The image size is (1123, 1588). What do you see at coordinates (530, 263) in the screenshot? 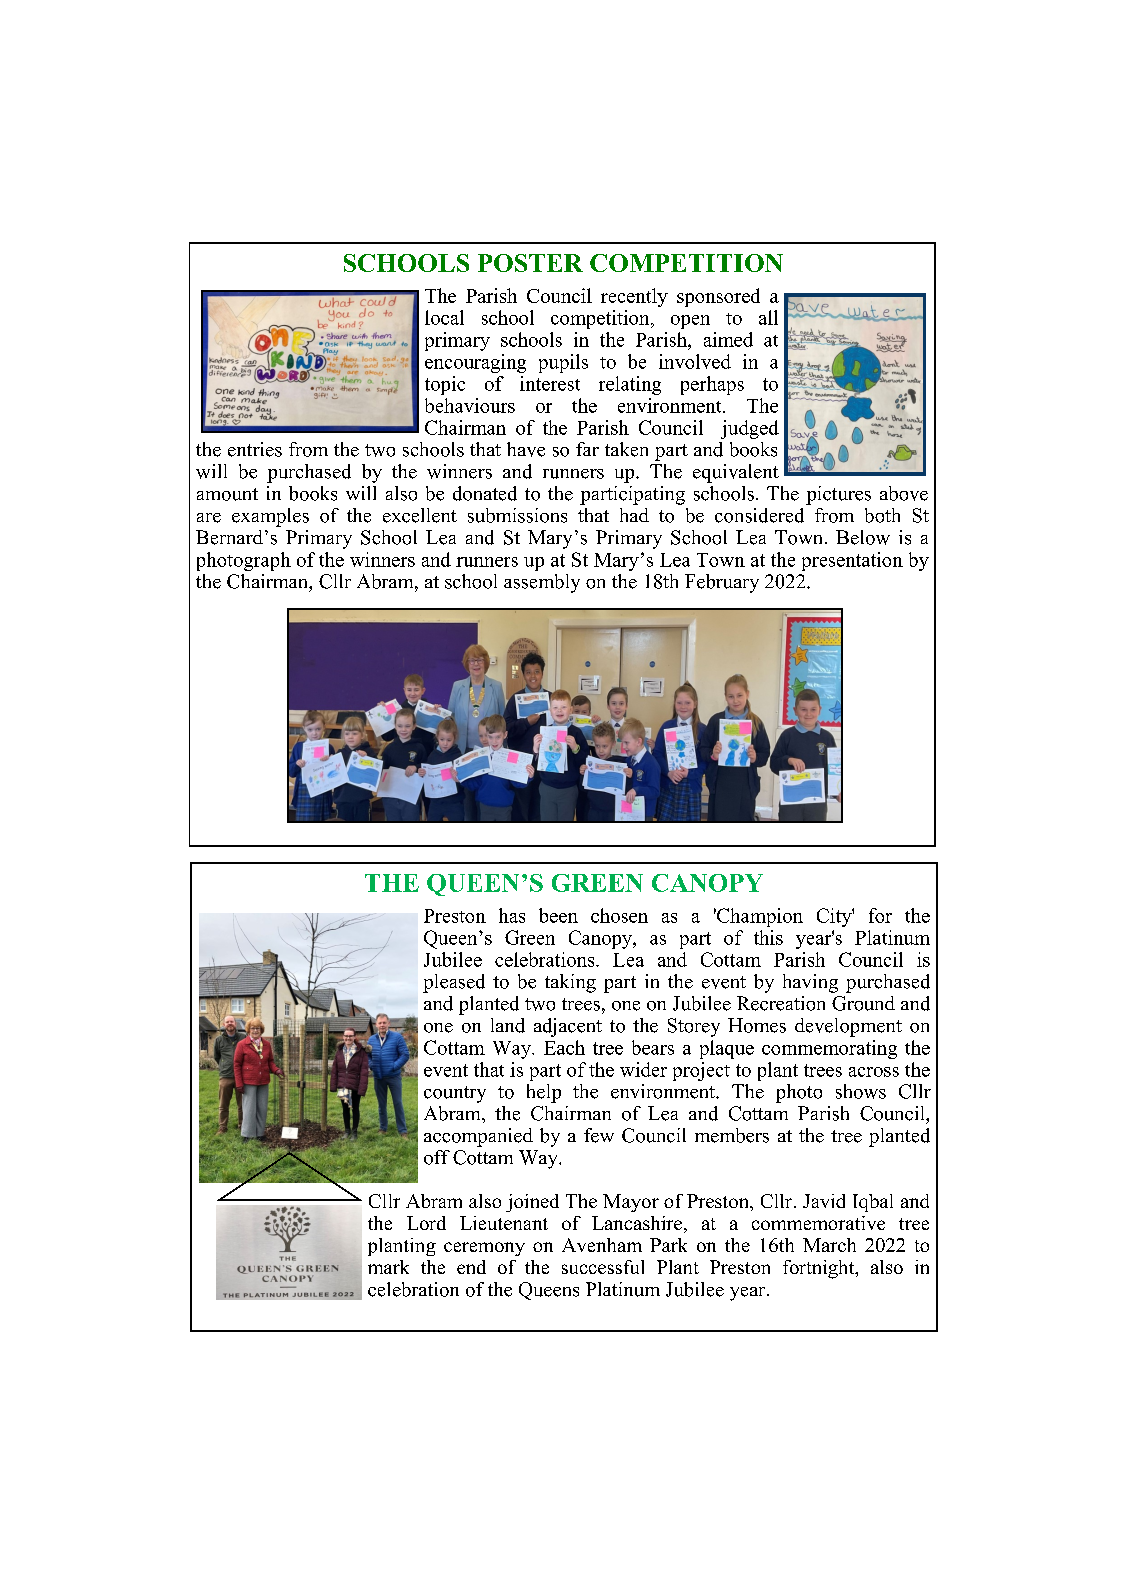
I see `POSTER` at bounding box center [530, 263].
